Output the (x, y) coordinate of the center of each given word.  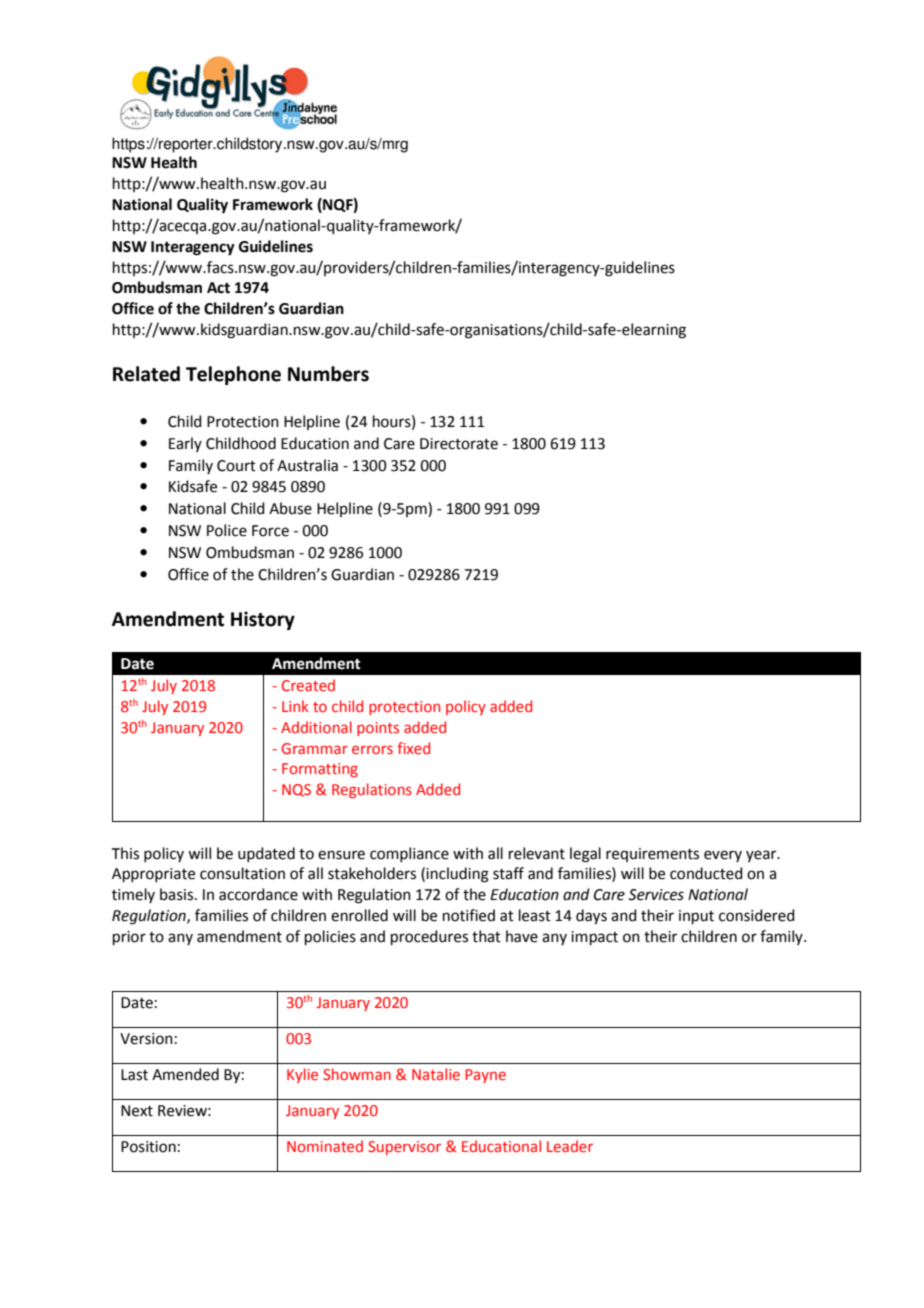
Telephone (233, 375)
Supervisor (404, 1148)
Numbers (328, 374)
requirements (652, 855)
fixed (413, 748)
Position (148, 1147)
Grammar (314, 748)
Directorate (459, 444)
